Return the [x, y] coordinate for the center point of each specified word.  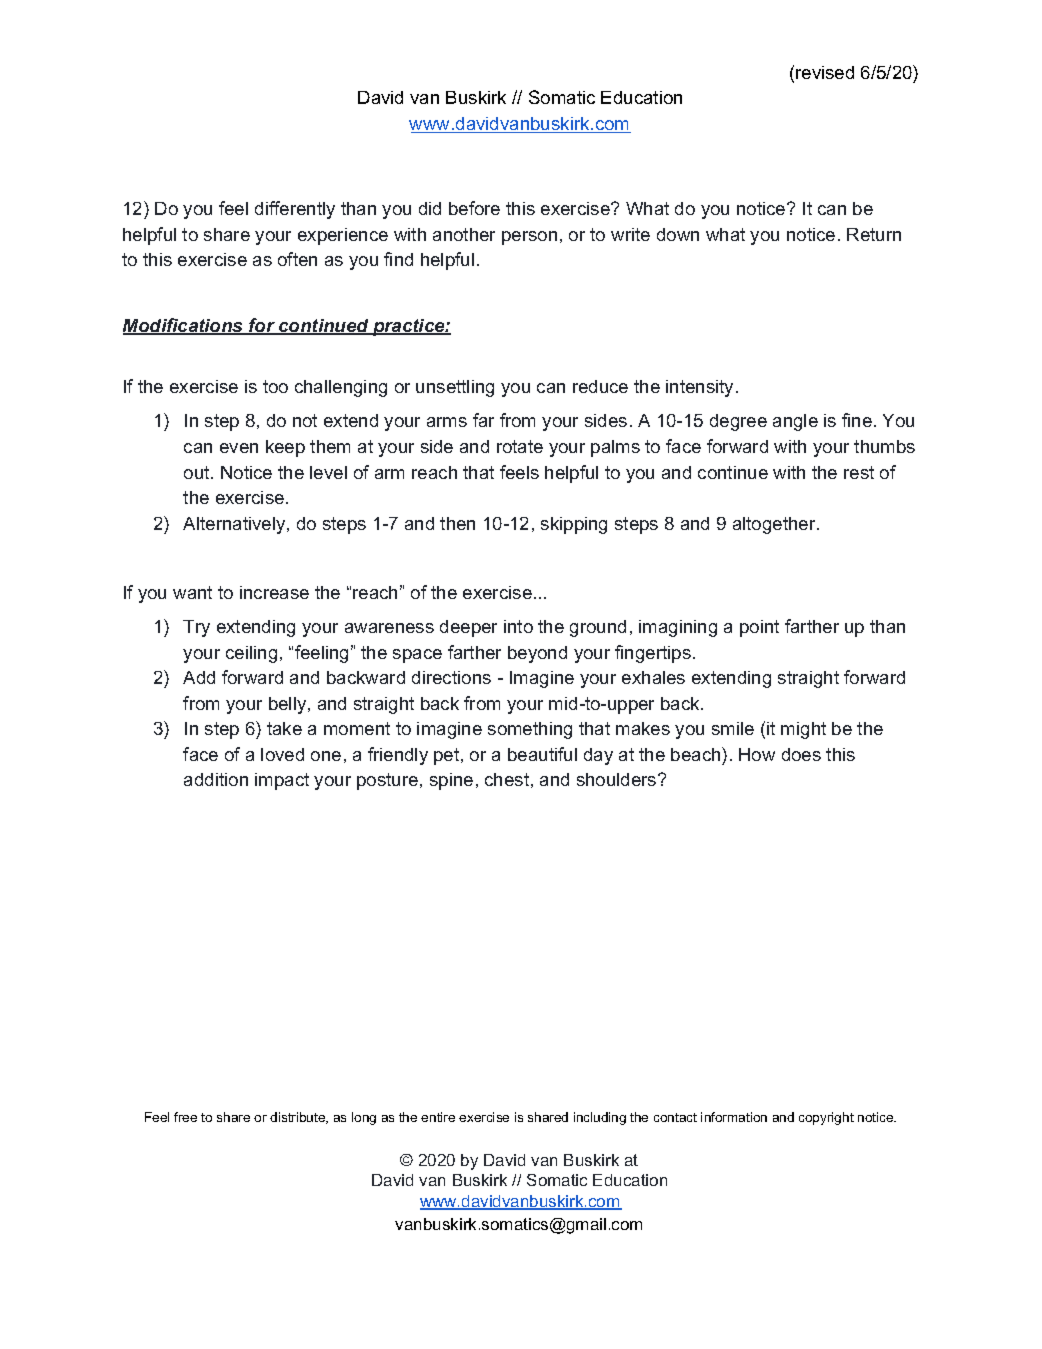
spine [451, 781]
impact [282, 781]
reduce [600, 386]
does [801, 754]
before [474, 208]
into [518, 626]
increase [274, 592]
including [600, 1118]
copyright [826, 1118]
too [275, 386]
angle [795, 422]
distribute [299, 1118]
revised [825, 72]
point [759, 628]
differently [295, 210]
